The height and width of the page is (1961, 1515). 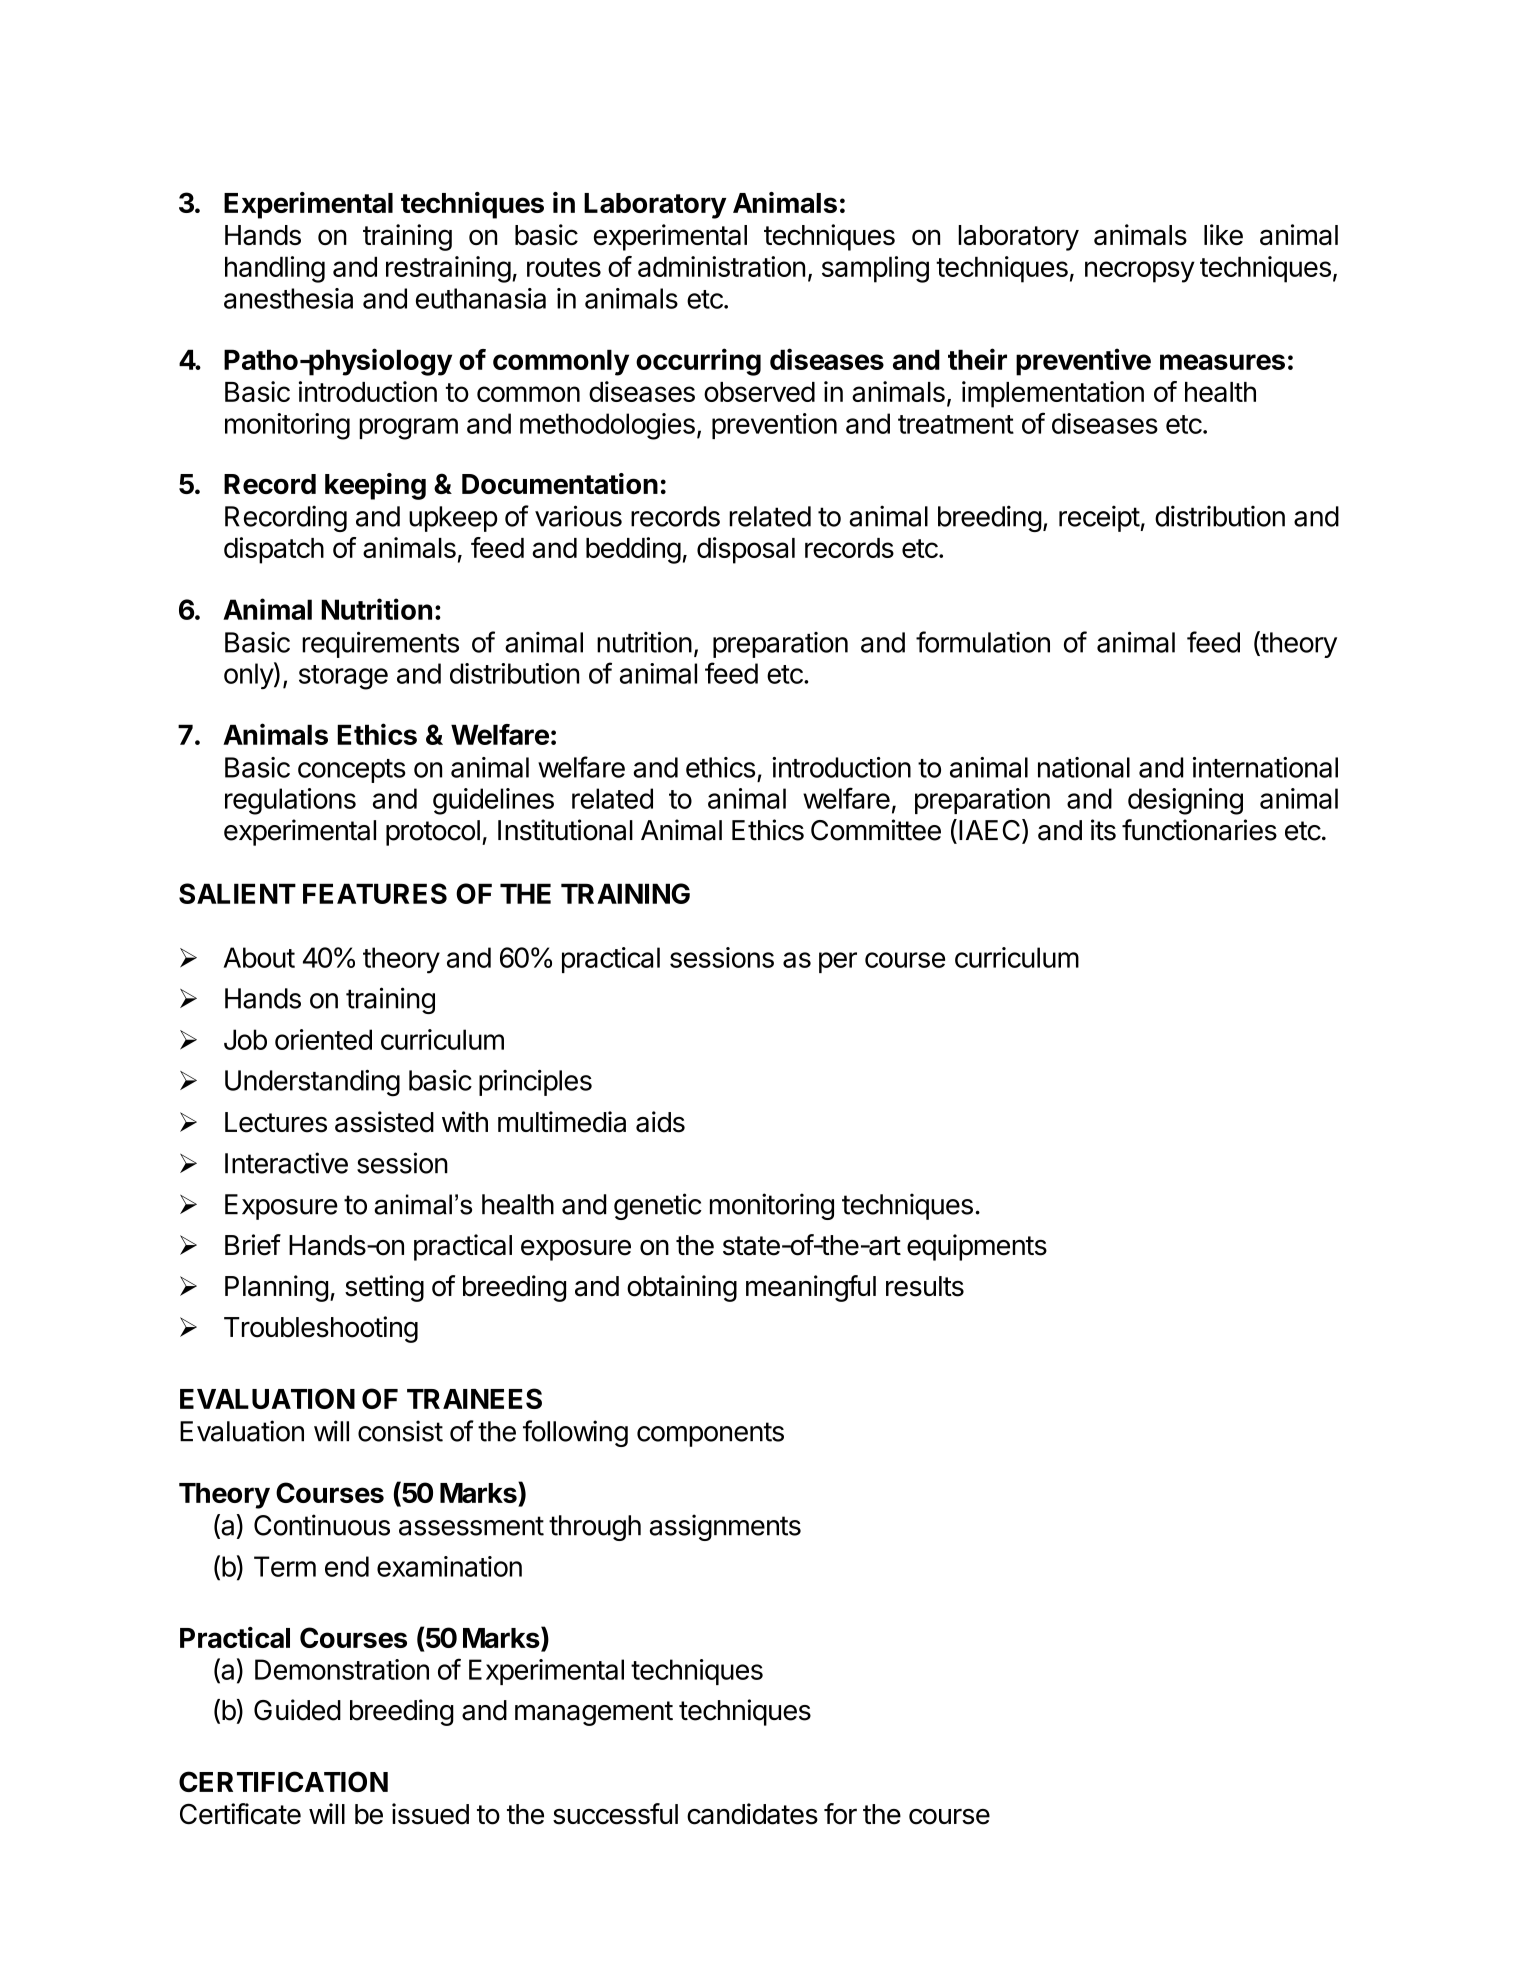 What do you see at coordinates (323, 1039) in the page?
I see `oriented` at bounding box center [323, 1039].
